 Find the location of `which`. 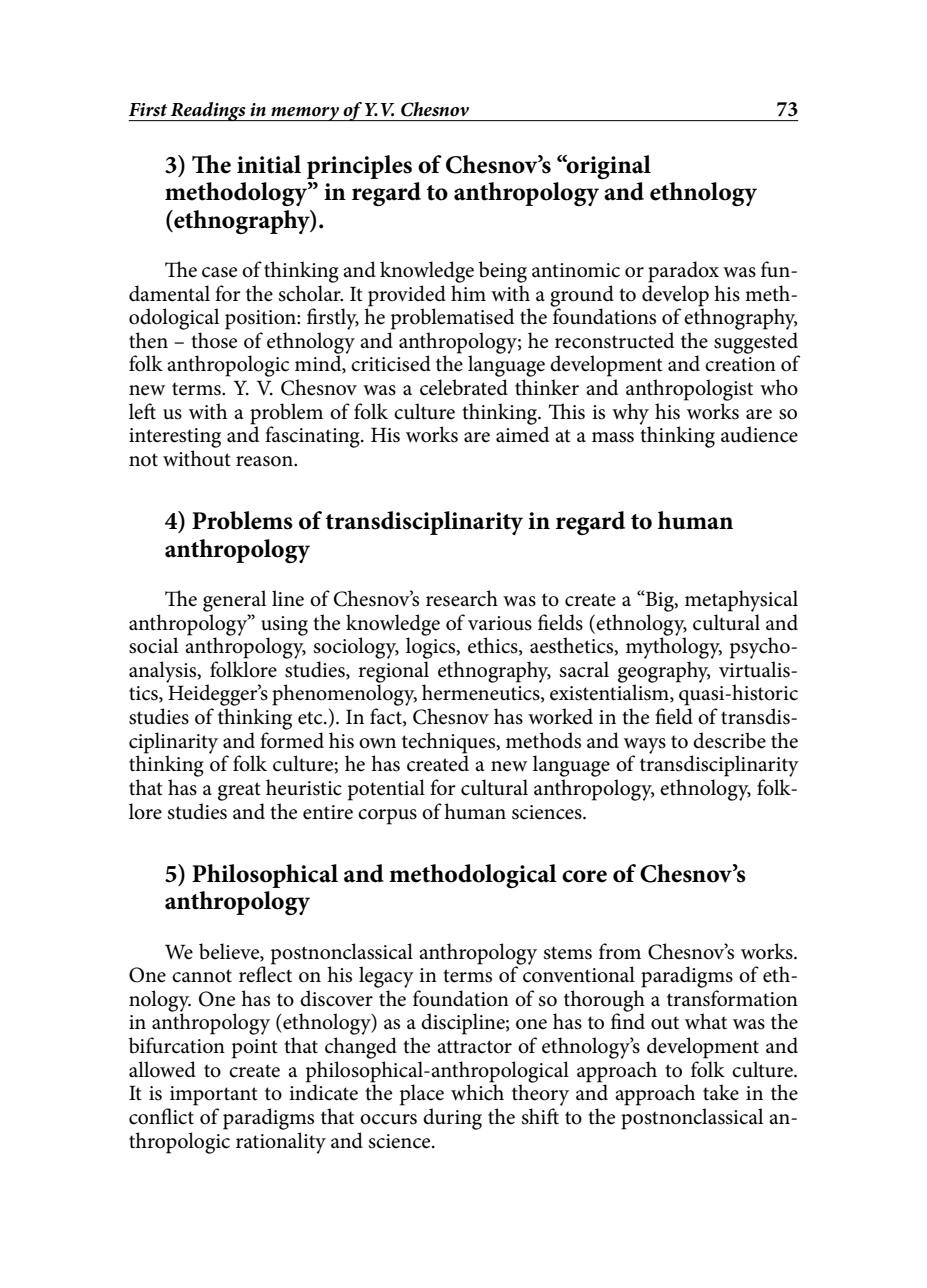

which is located at coordinates (477, 1091).
